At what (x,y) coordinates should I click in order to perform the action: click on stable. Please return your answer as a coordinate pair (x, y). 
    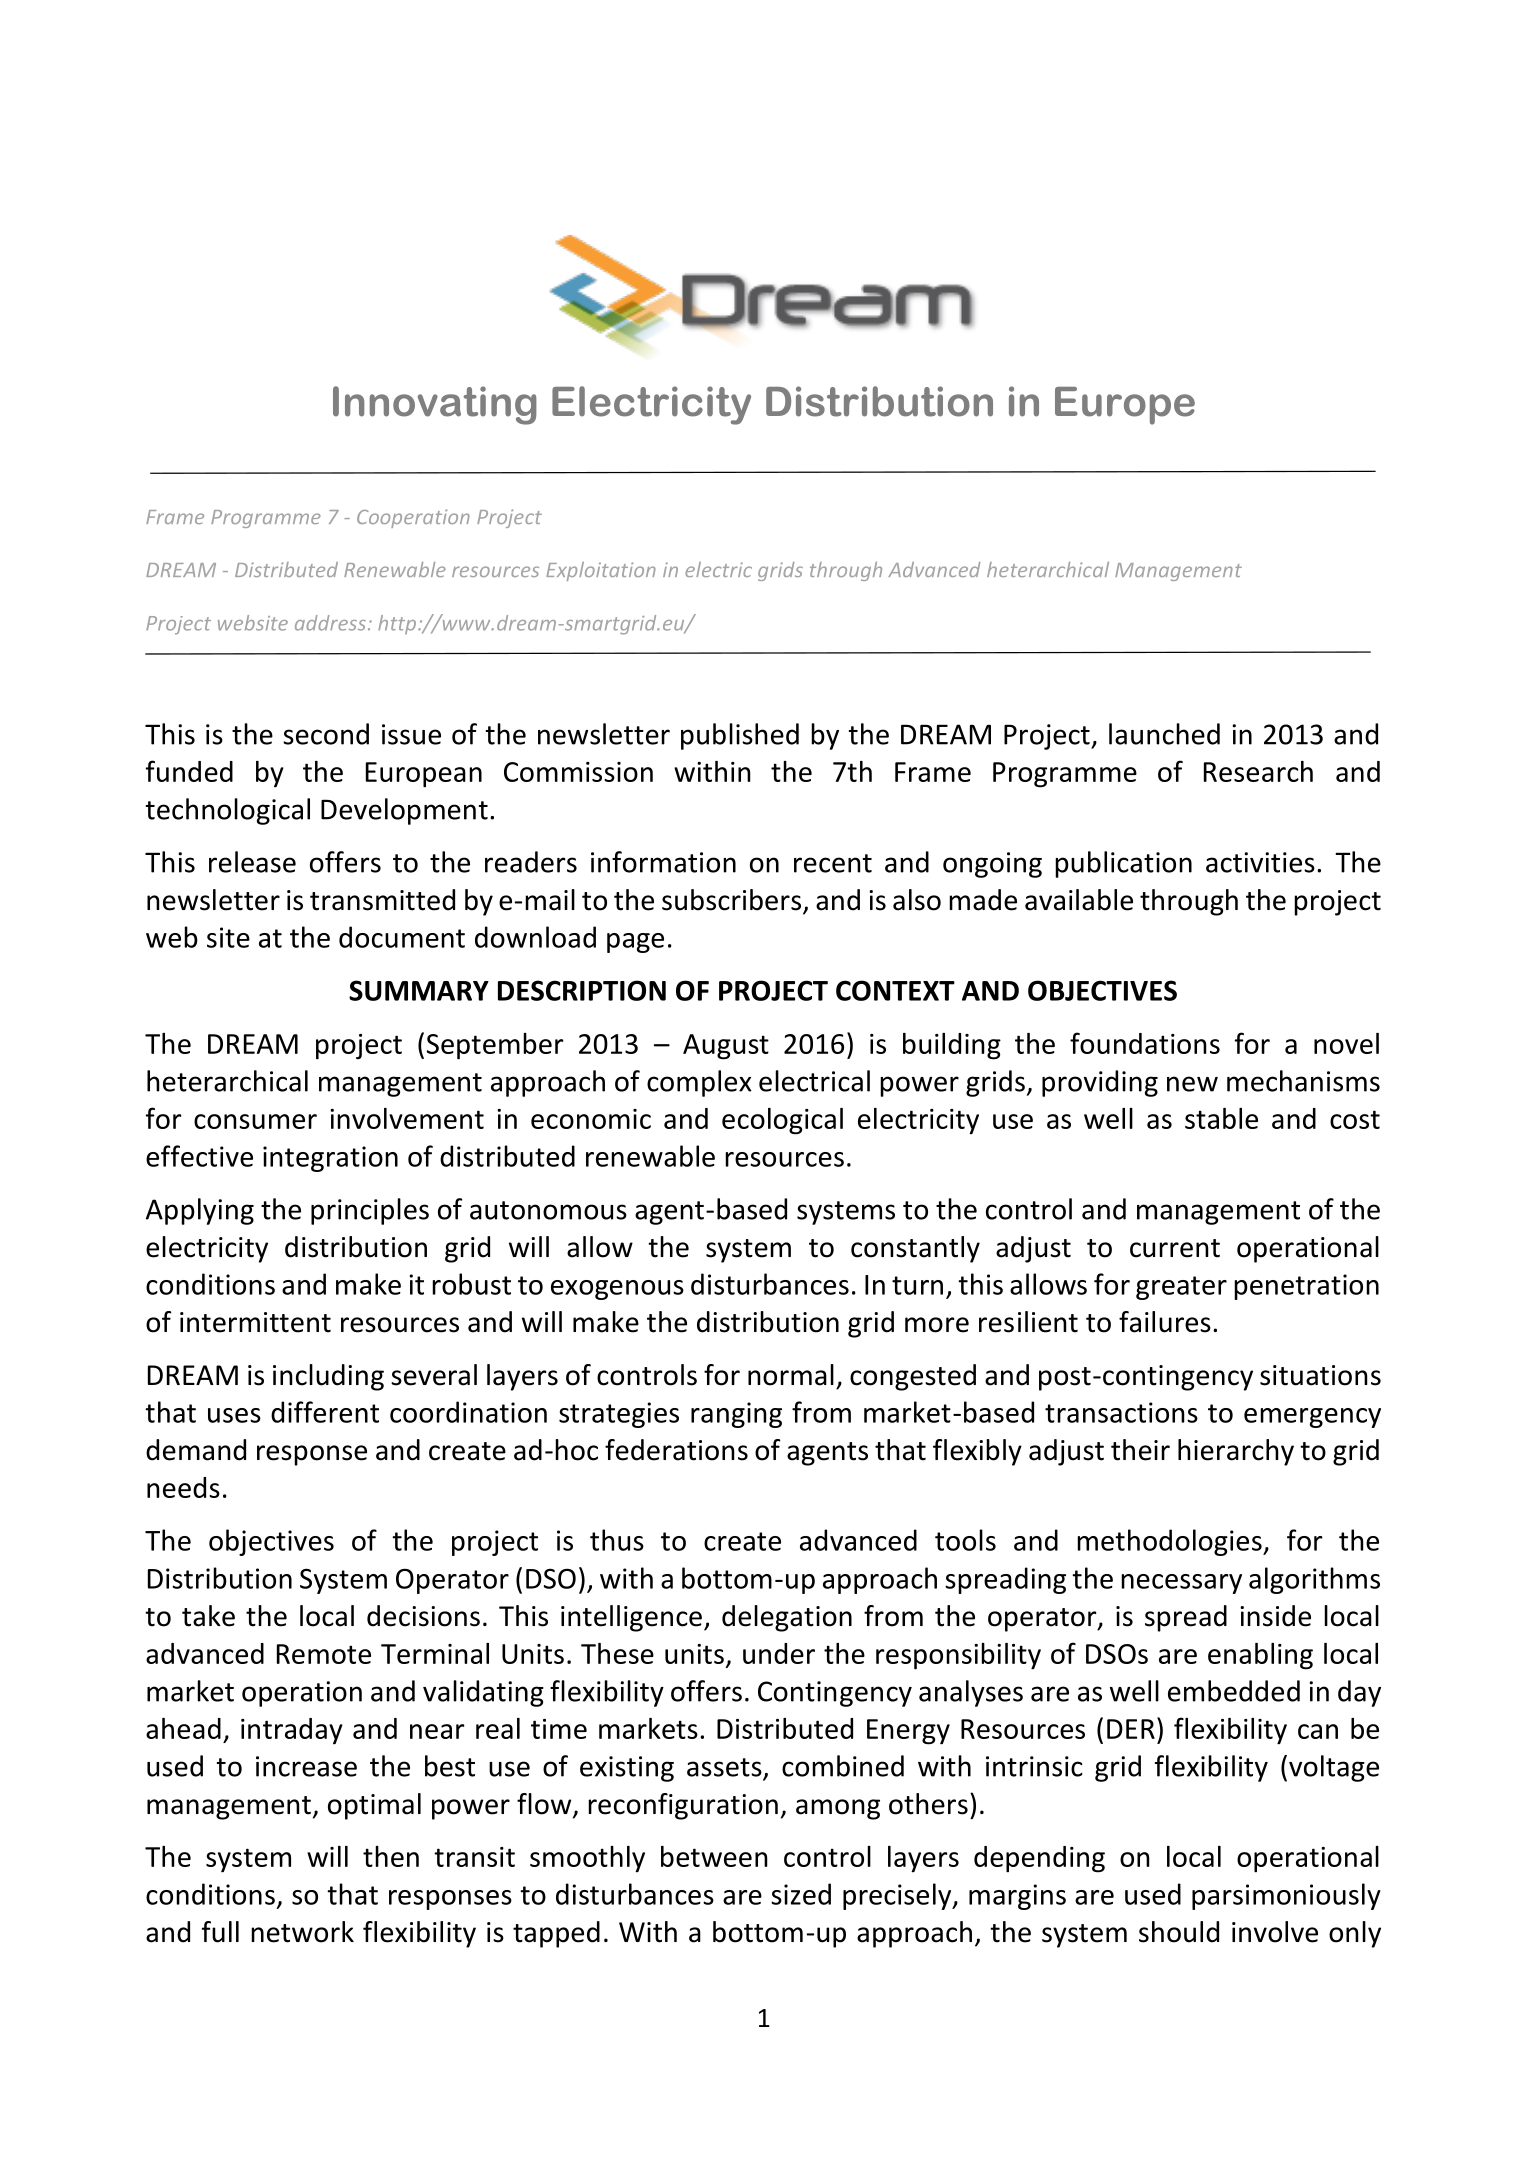
    Looking at the image, I should click on (1221, 1118).
